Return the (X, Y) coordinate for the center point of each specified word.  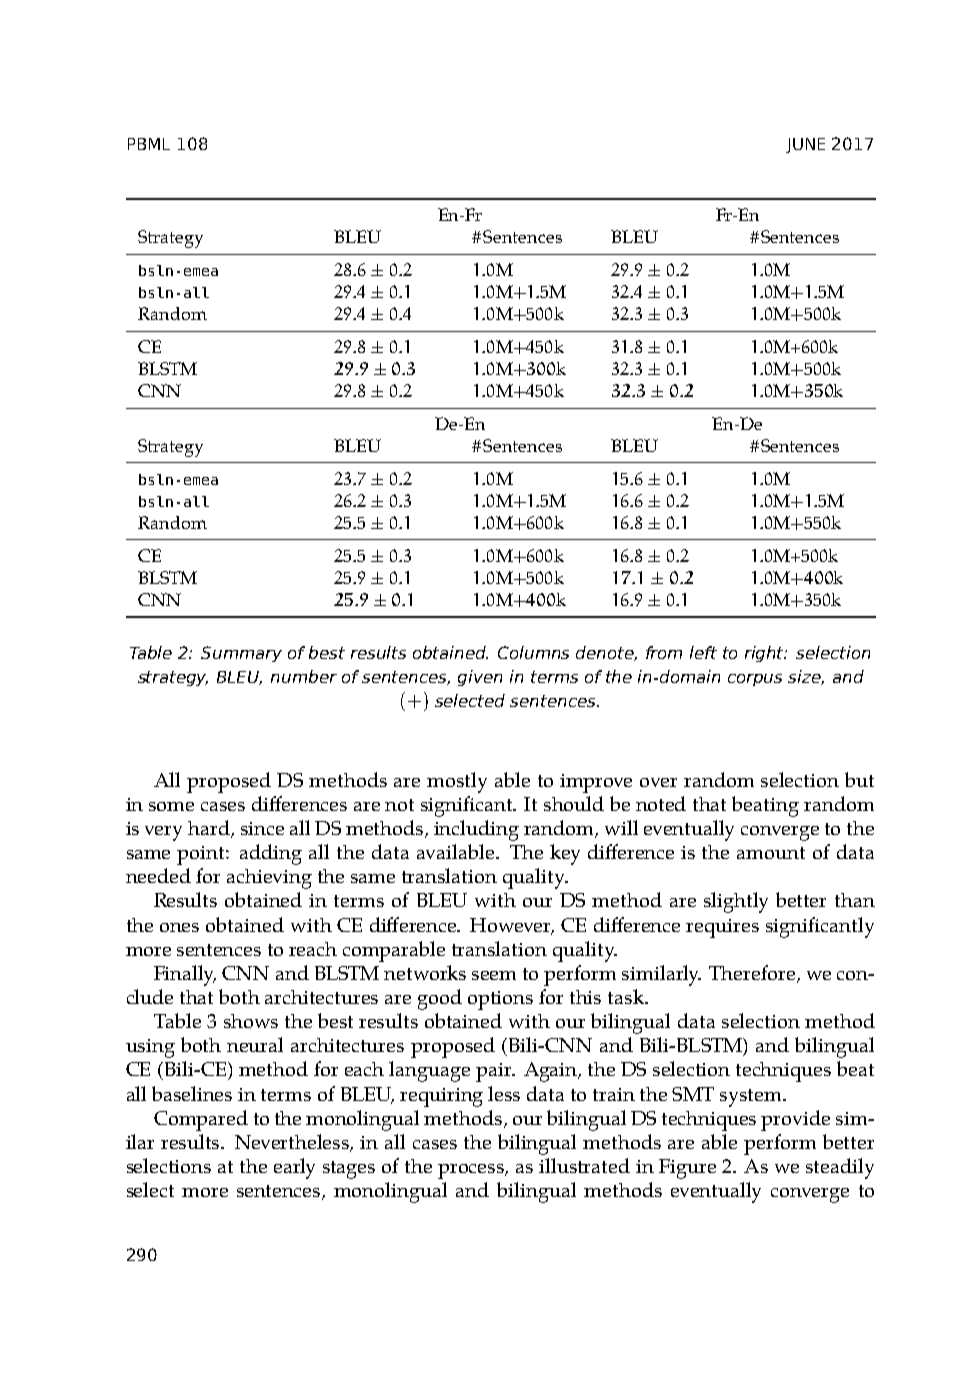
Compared (201, 1120)
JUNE (805, 145)
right (766, 654)
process (472, 1171)
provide (795, 1120)
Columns (533, 652)
